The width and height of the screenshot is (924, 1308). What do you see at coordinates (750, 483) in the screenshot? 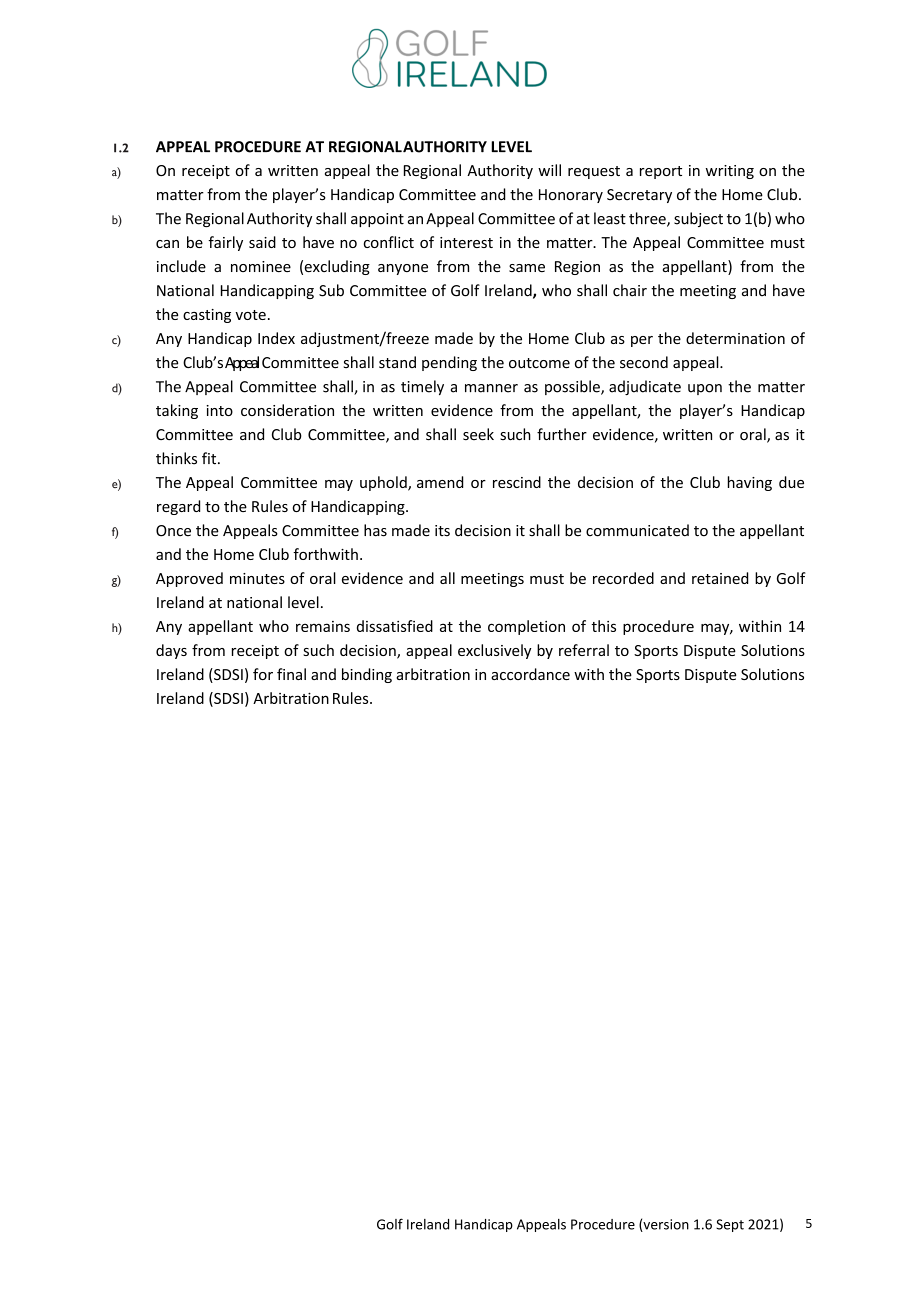
I see `having` at bounding box center [750, 483].
